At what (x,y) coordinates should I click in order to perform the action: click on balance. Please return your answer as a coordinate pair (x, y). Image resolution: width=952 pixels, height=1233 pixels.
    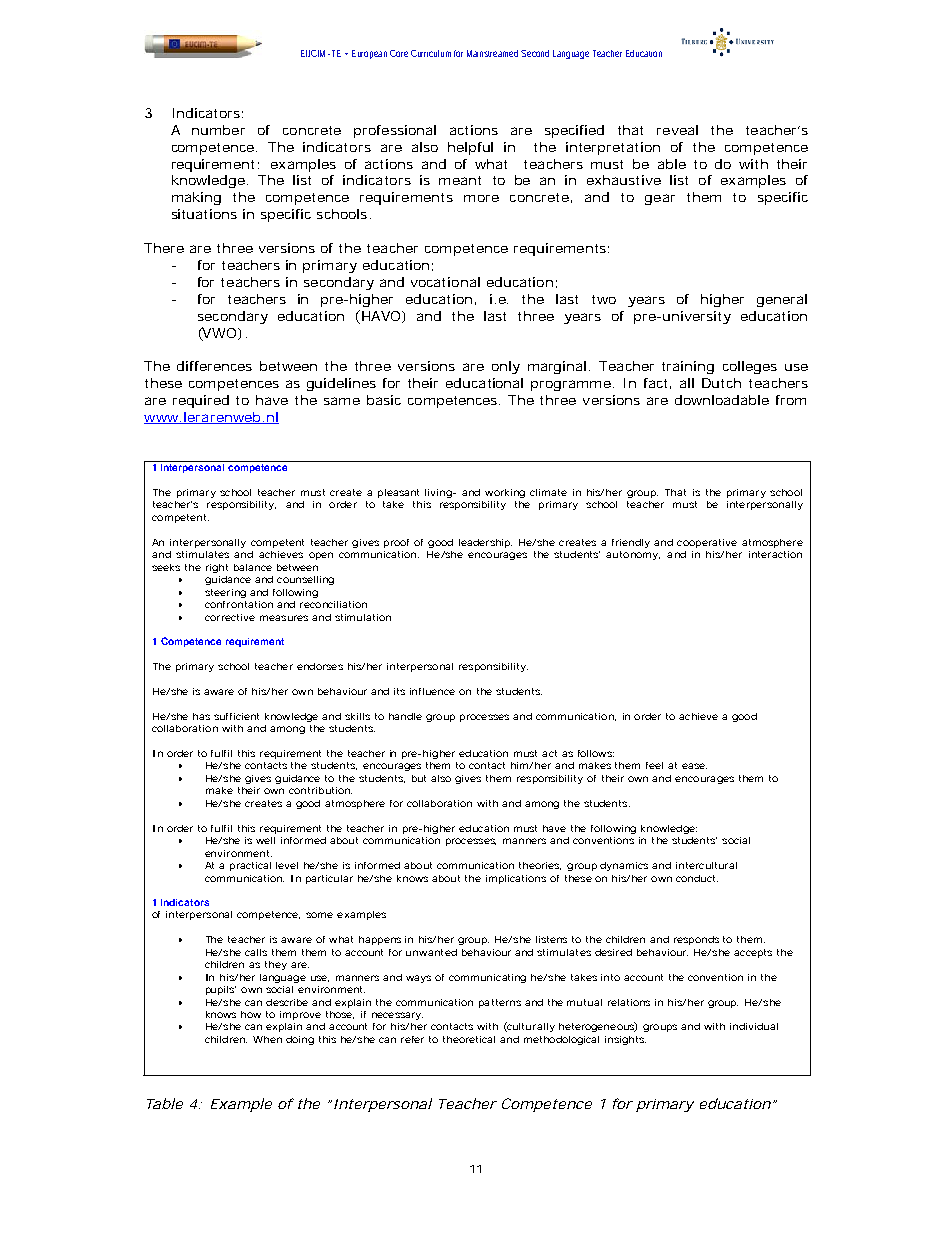
    Looking at the image, I should click on (253, 567).
